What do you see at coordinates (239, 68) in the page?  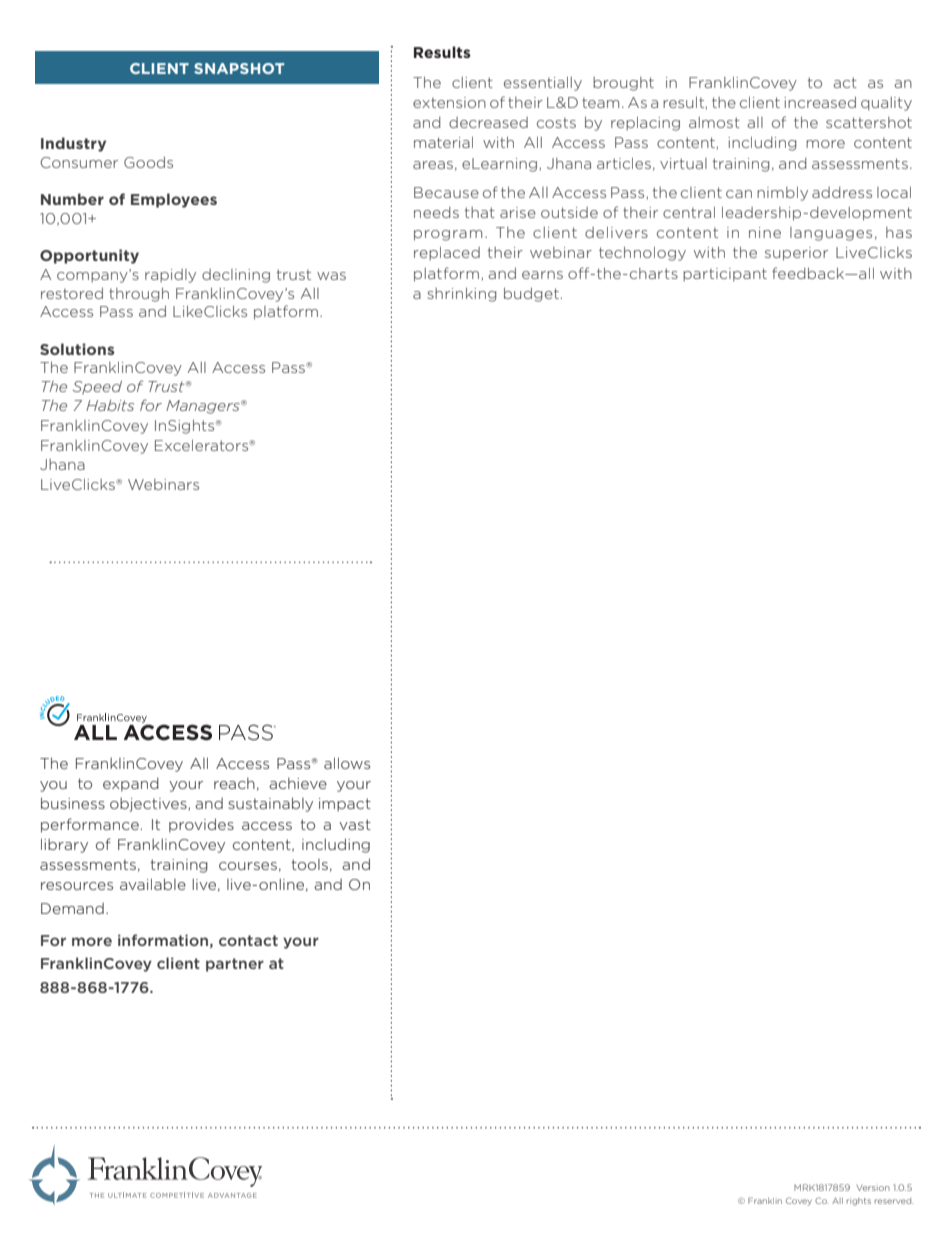 I see `SNAPSHOT` at bounding box center [239, 68].
